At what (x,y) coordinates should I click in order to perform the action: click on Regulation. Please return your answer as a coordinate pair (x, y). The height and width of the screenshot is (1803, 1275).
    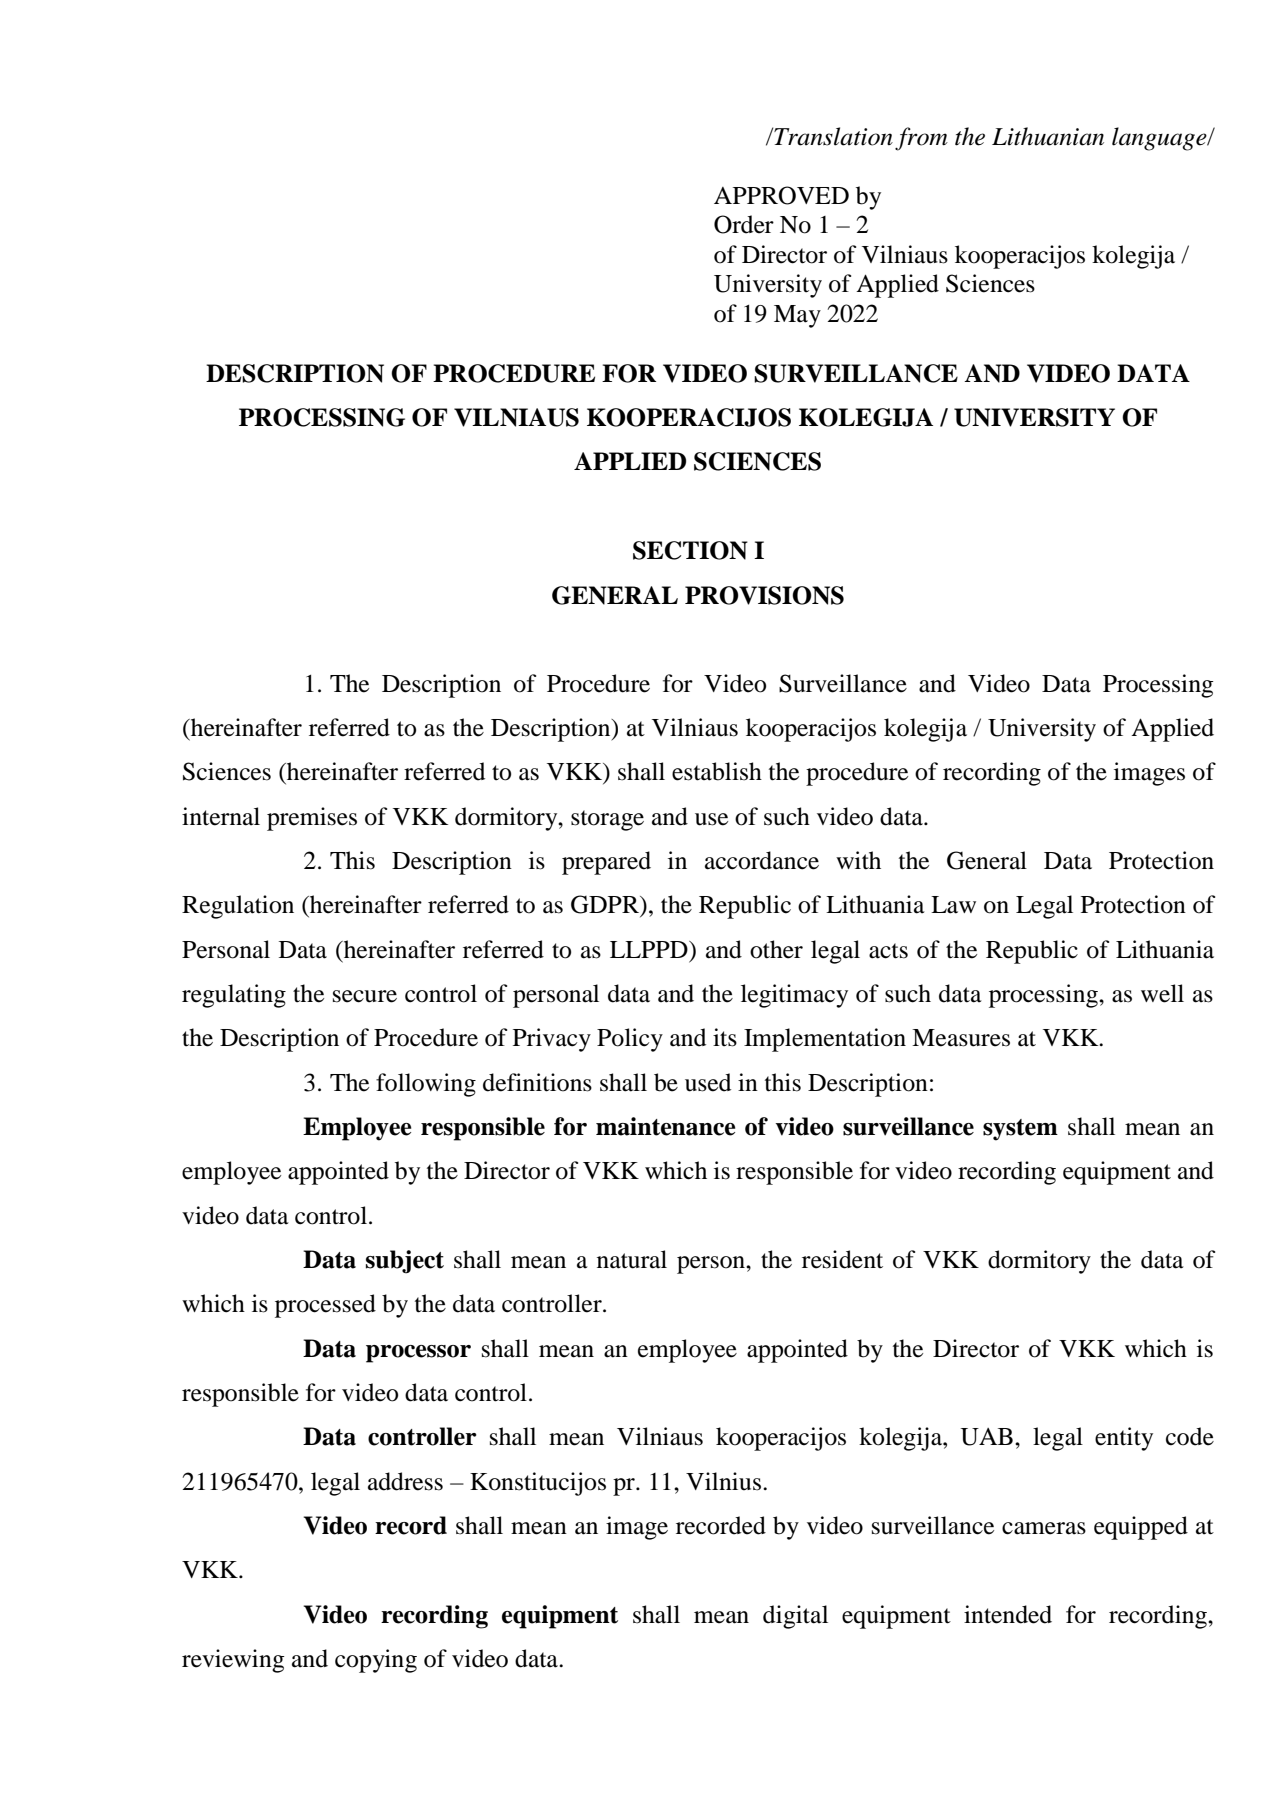
    Looking at the image, I should click on (238, 907).
